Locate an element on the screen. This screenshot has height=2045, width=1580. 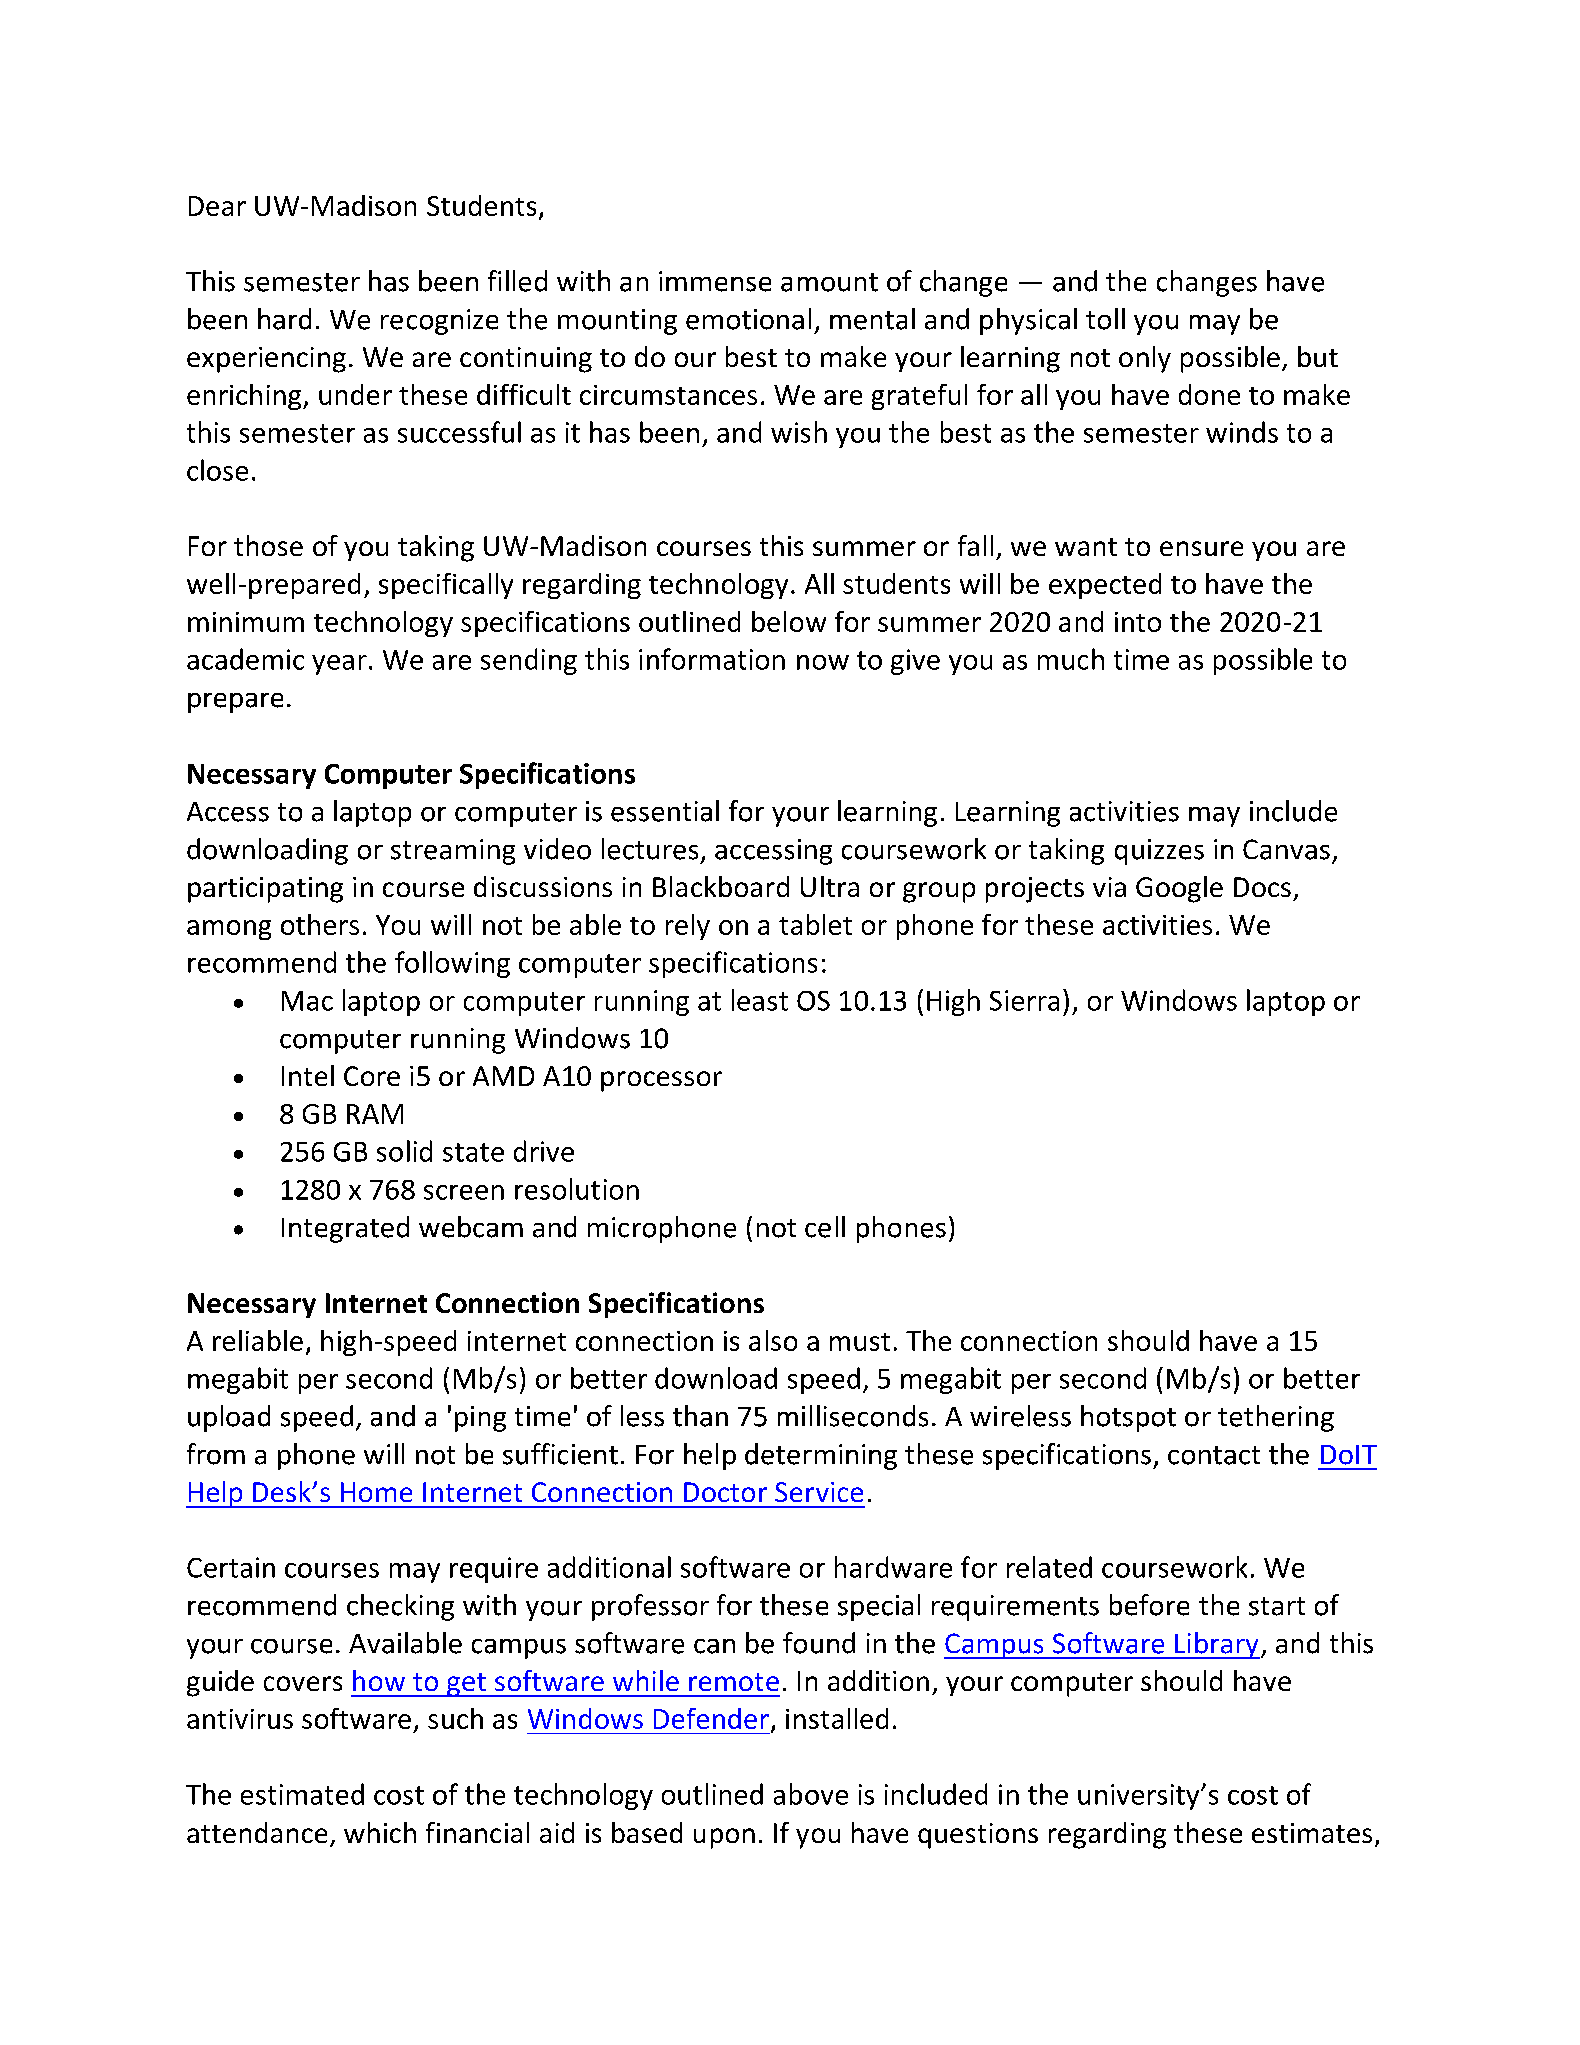
toll is located at coordinates (1105, 319).
